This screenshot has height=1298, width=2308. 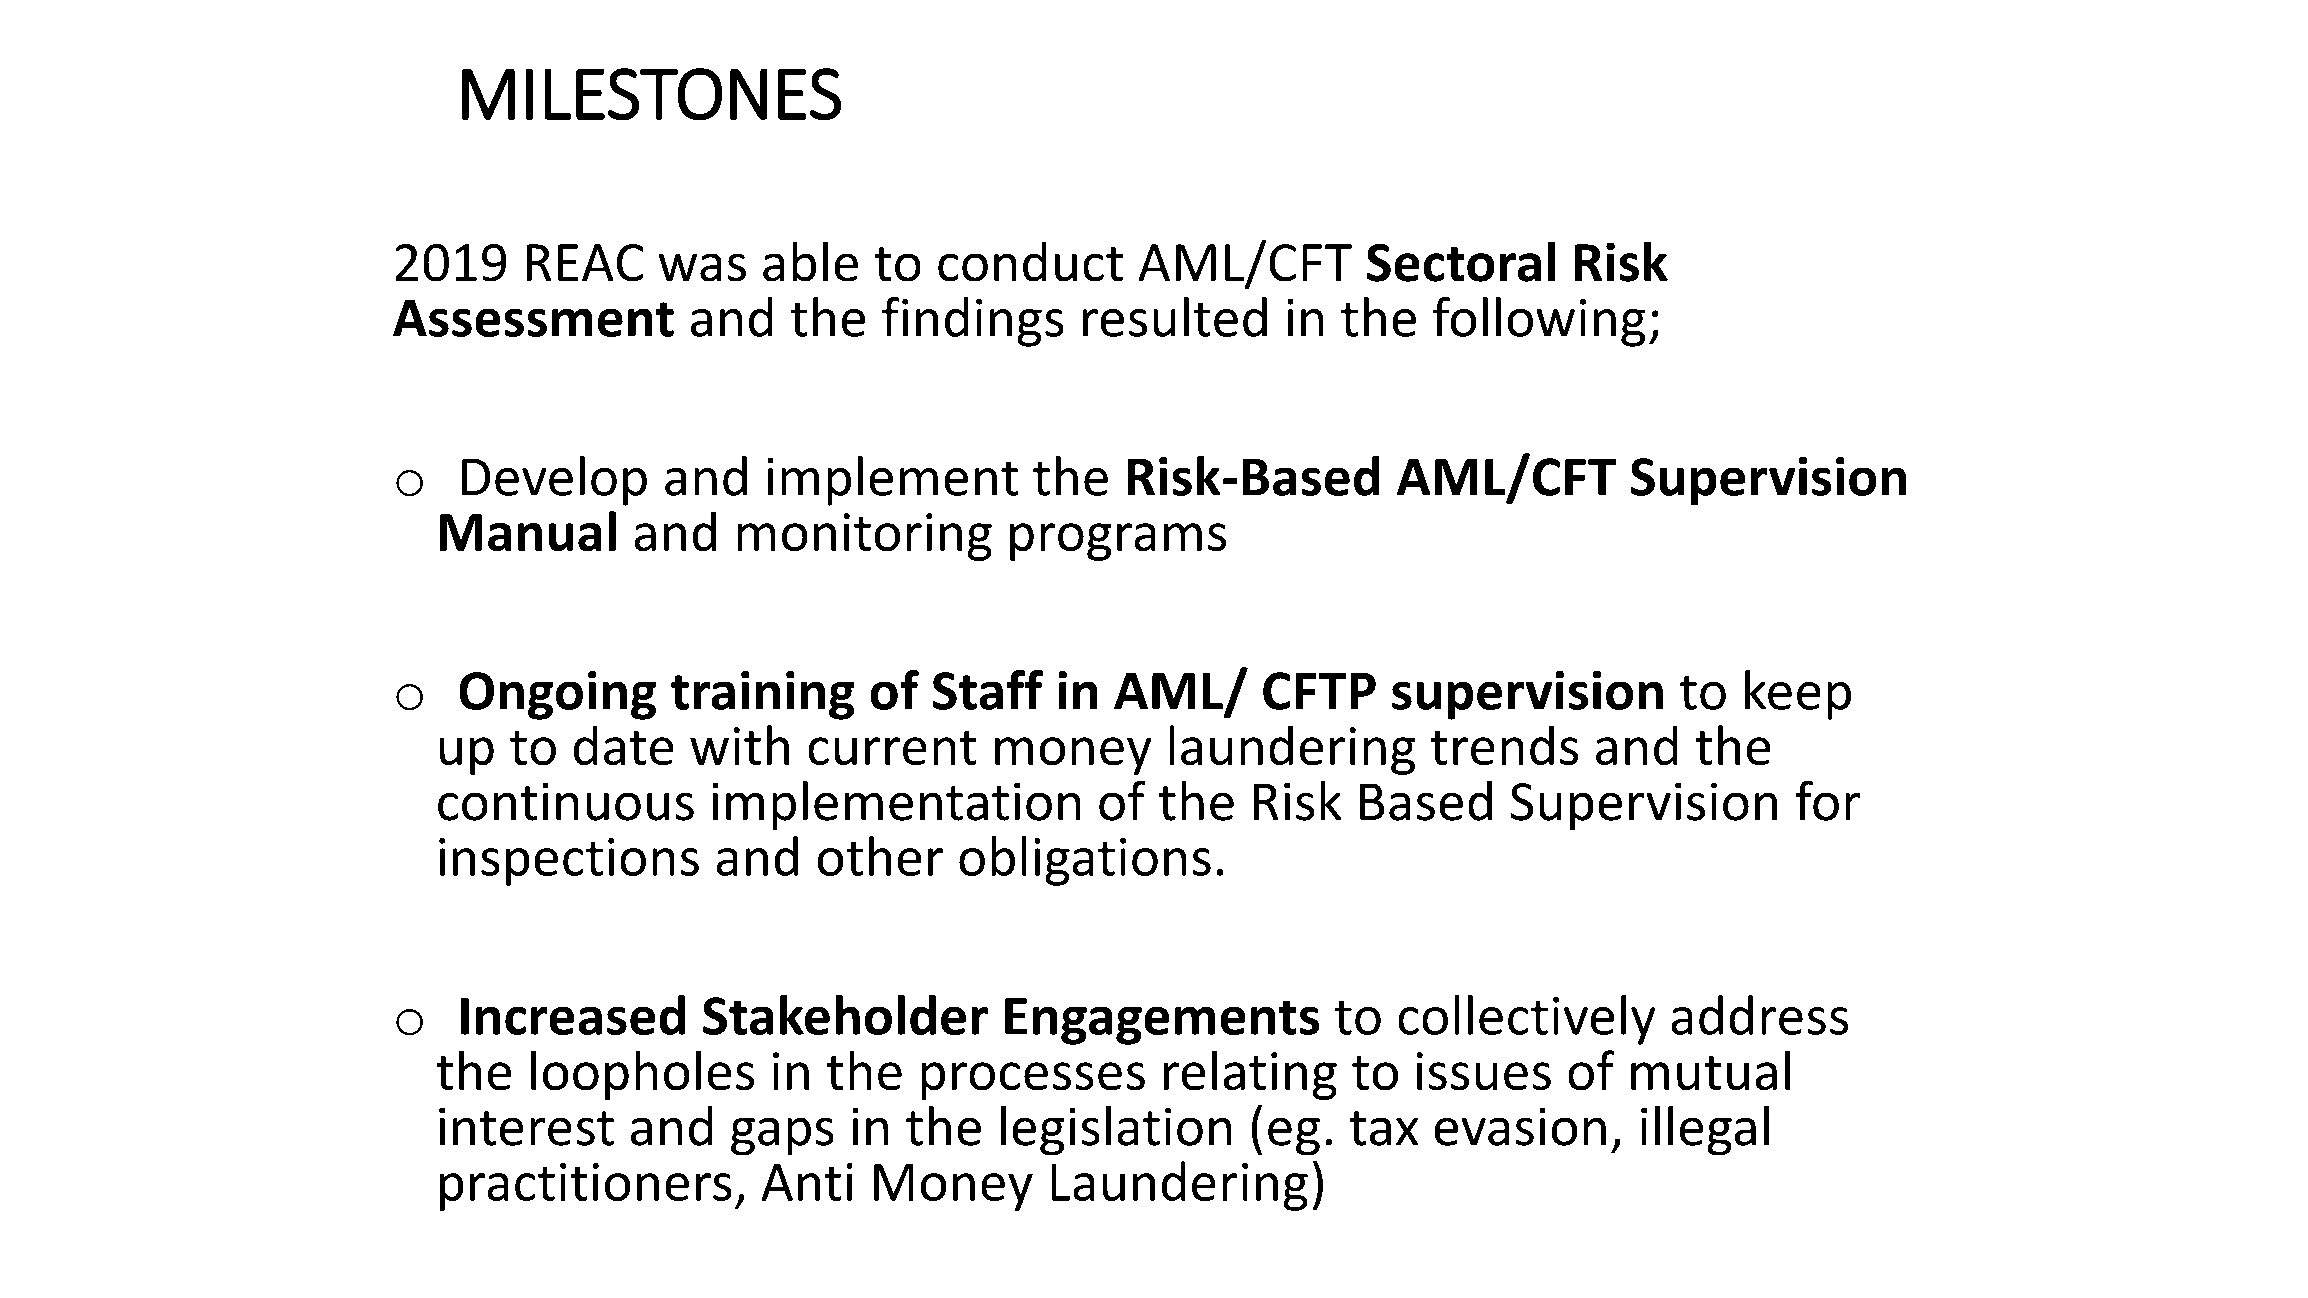 I want to click on conduct, so click(x=1030, y=261).
